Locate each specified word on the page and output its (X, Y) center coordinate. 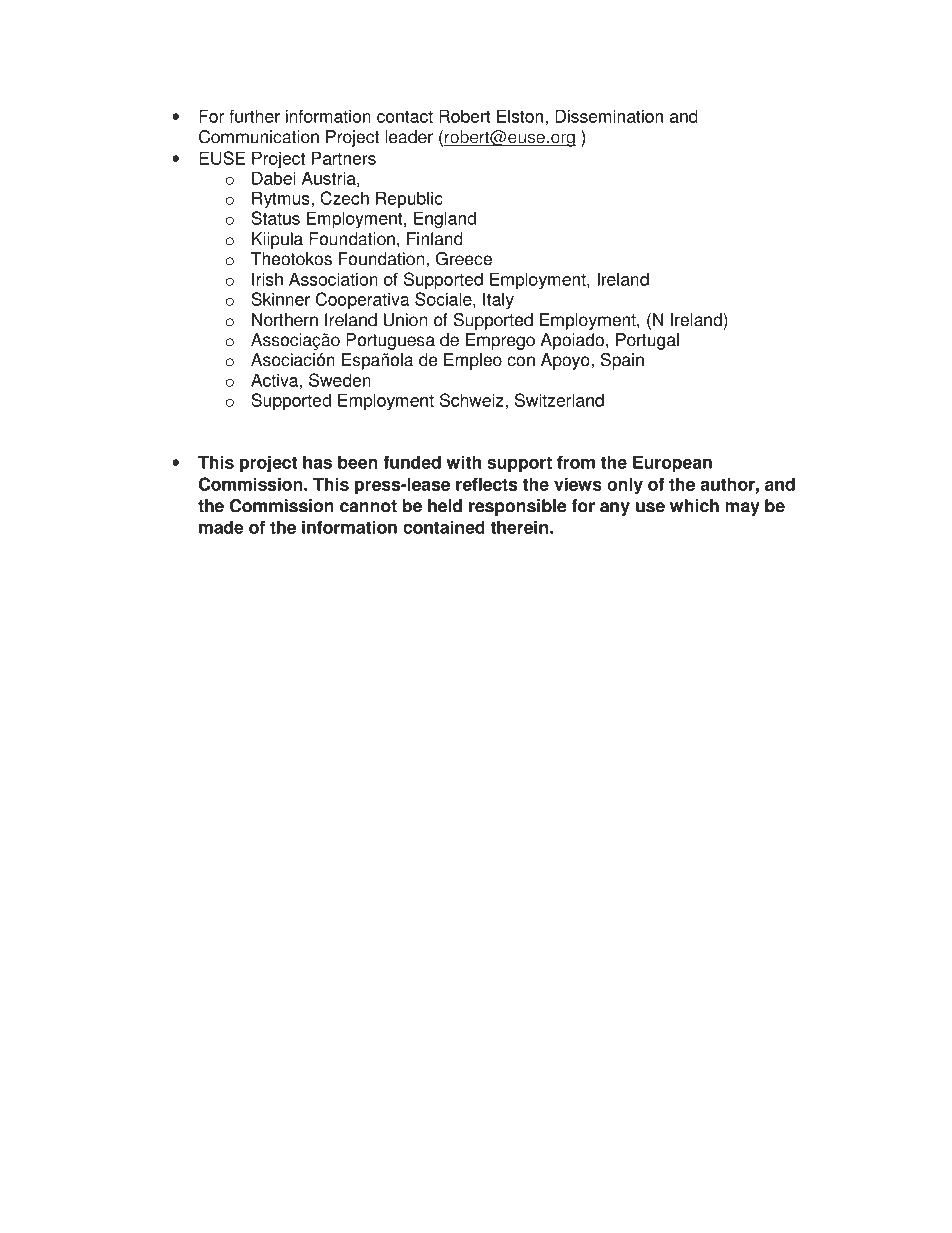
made (221, 527)
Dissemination (609, 116)
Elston (521, 117)
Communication (259, 137)
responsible (518, 507)
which (694, 506)
